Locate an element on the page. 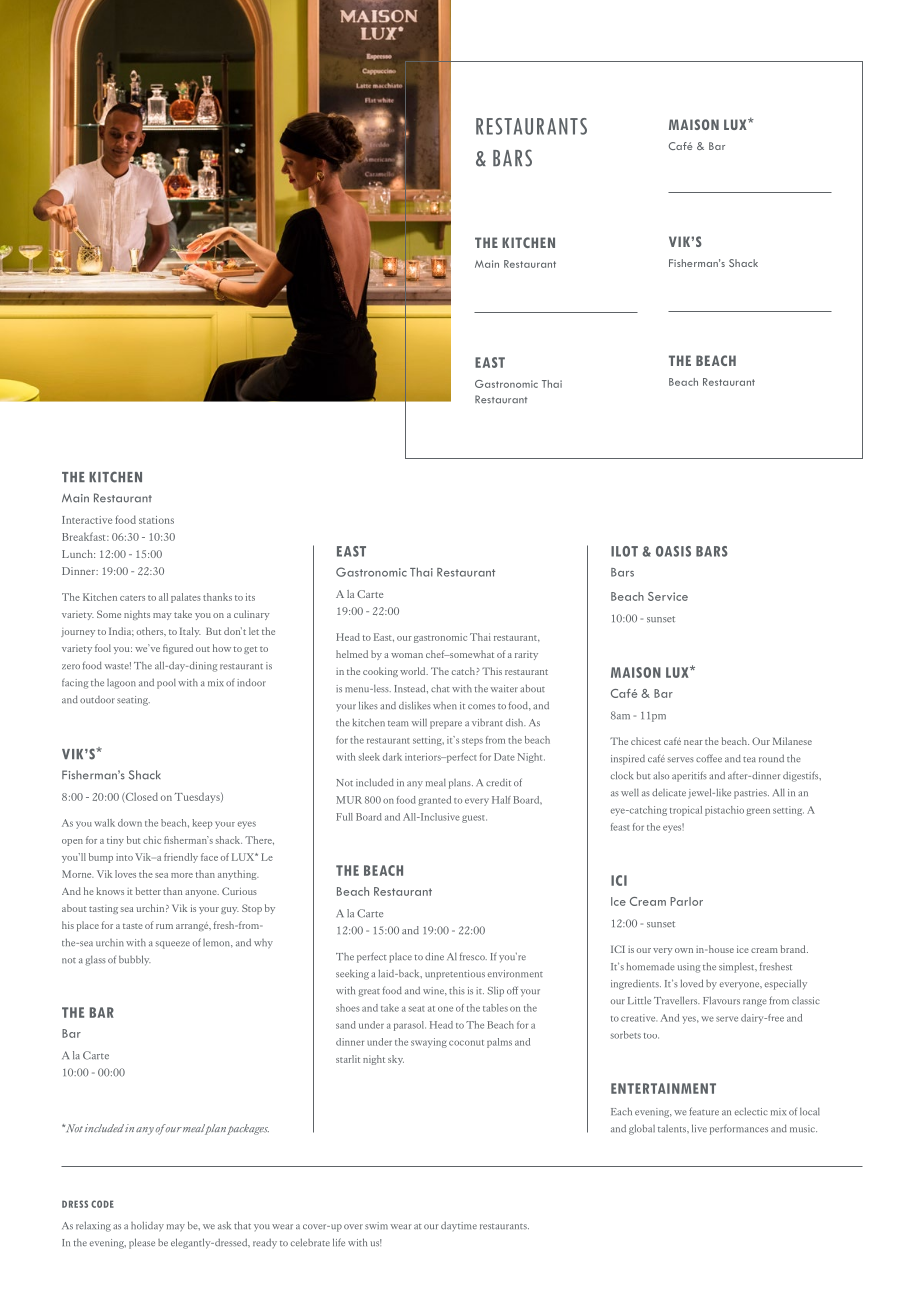  when is located at coordinates (445, 705).
